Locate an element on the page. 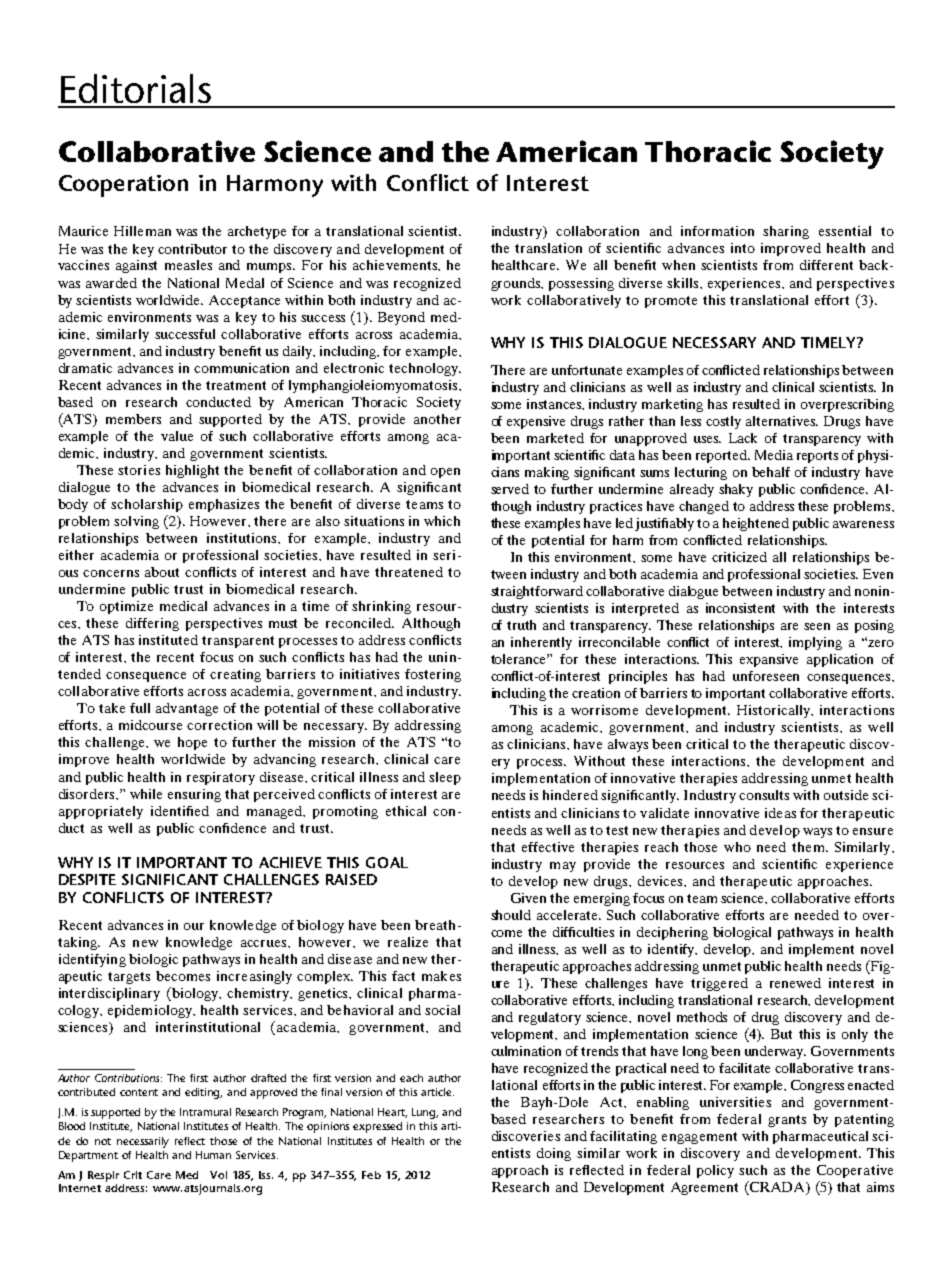 This page has width=952, height=1275. Media is located at coordinates (774, 455).
